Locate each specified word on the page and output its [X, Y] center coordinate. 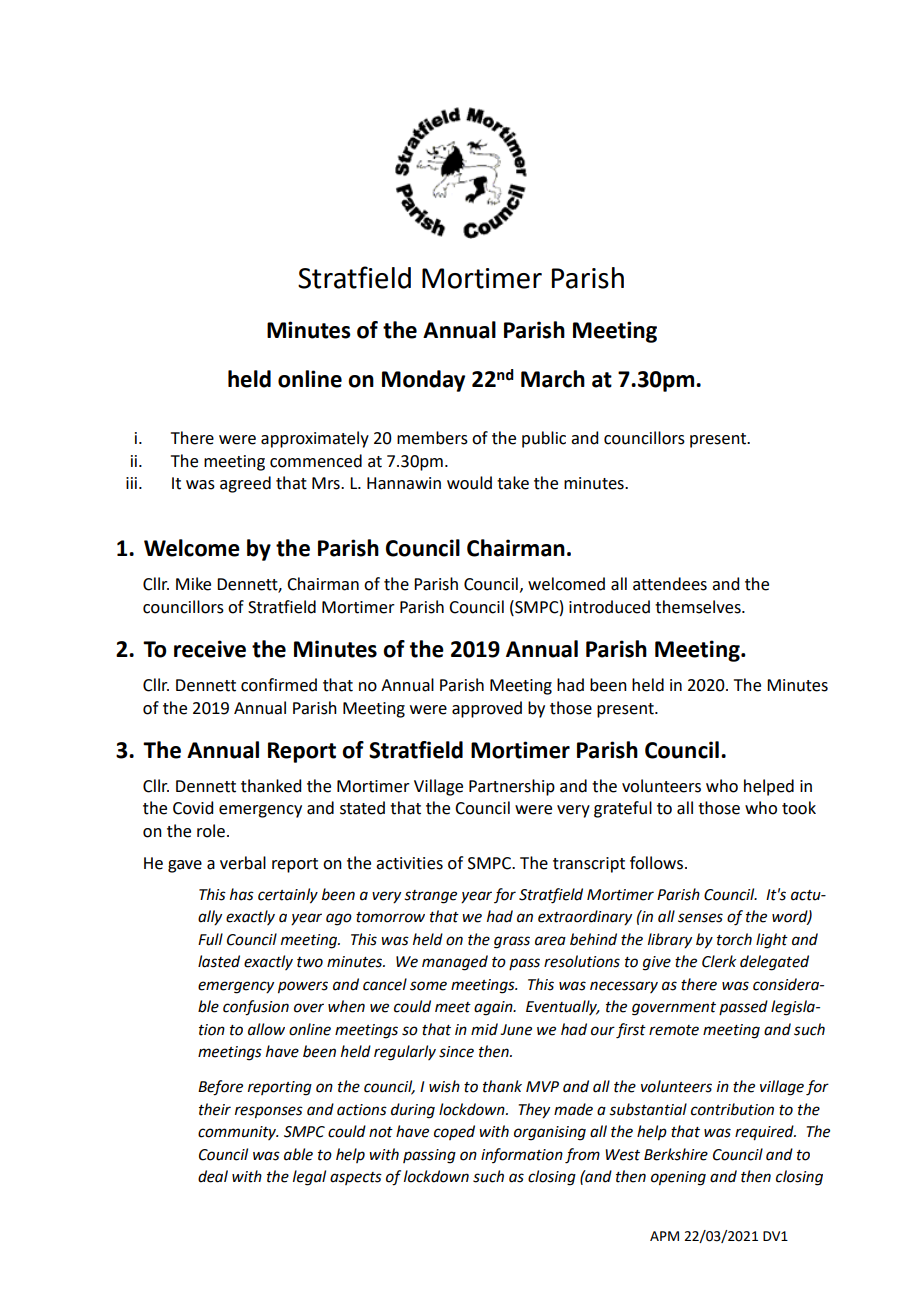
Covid [193, 808]
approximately [315, 439]
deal [213, 1176]
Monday [423, 381]
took [799, 808]
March [553, 379]
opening [678, 1178]
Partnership [512, 787]
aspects [356, 1178]
